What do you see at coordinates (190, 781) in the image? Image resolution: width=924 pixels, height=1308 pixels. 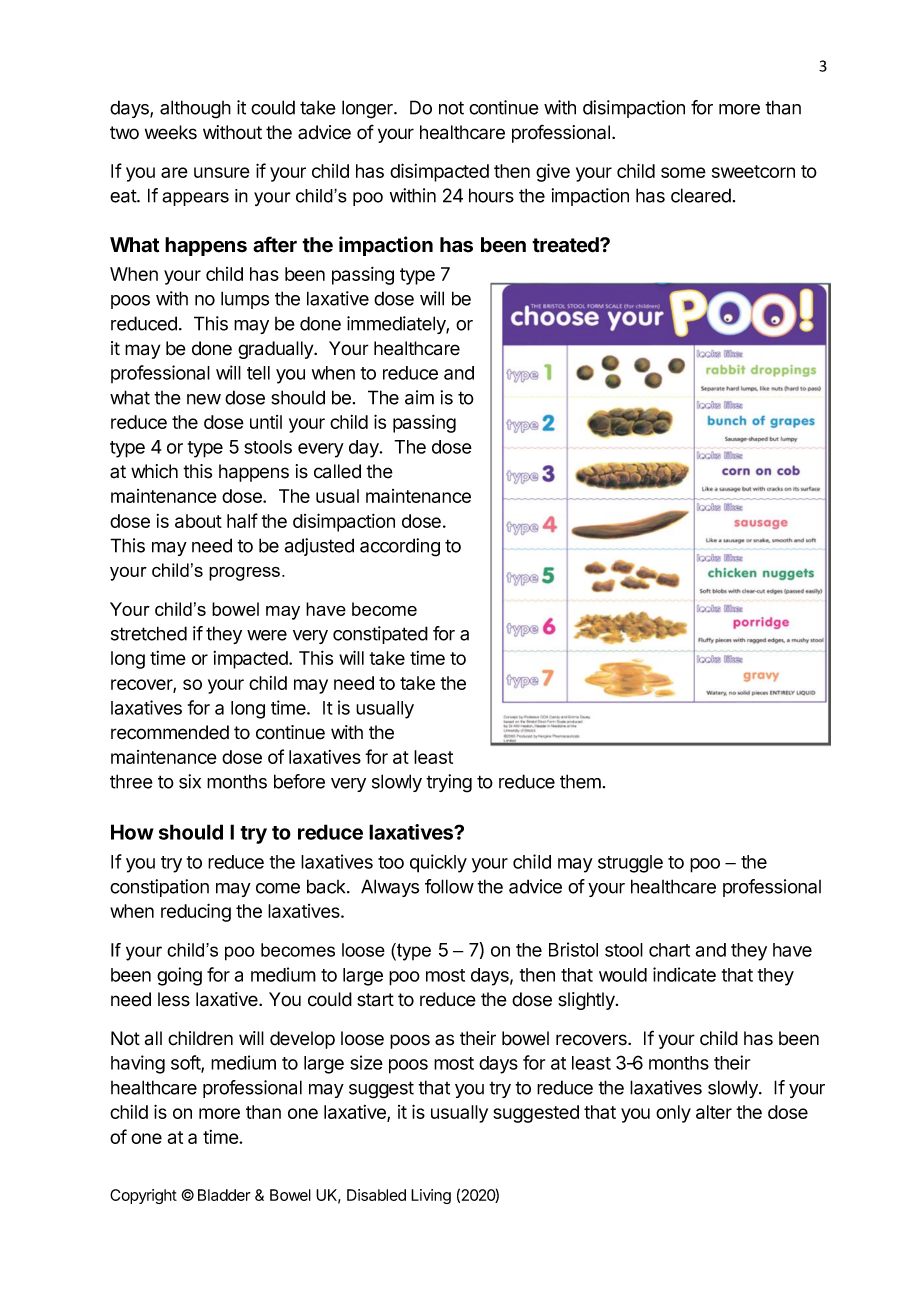 I see `six` at bounding box center [190, 781].
